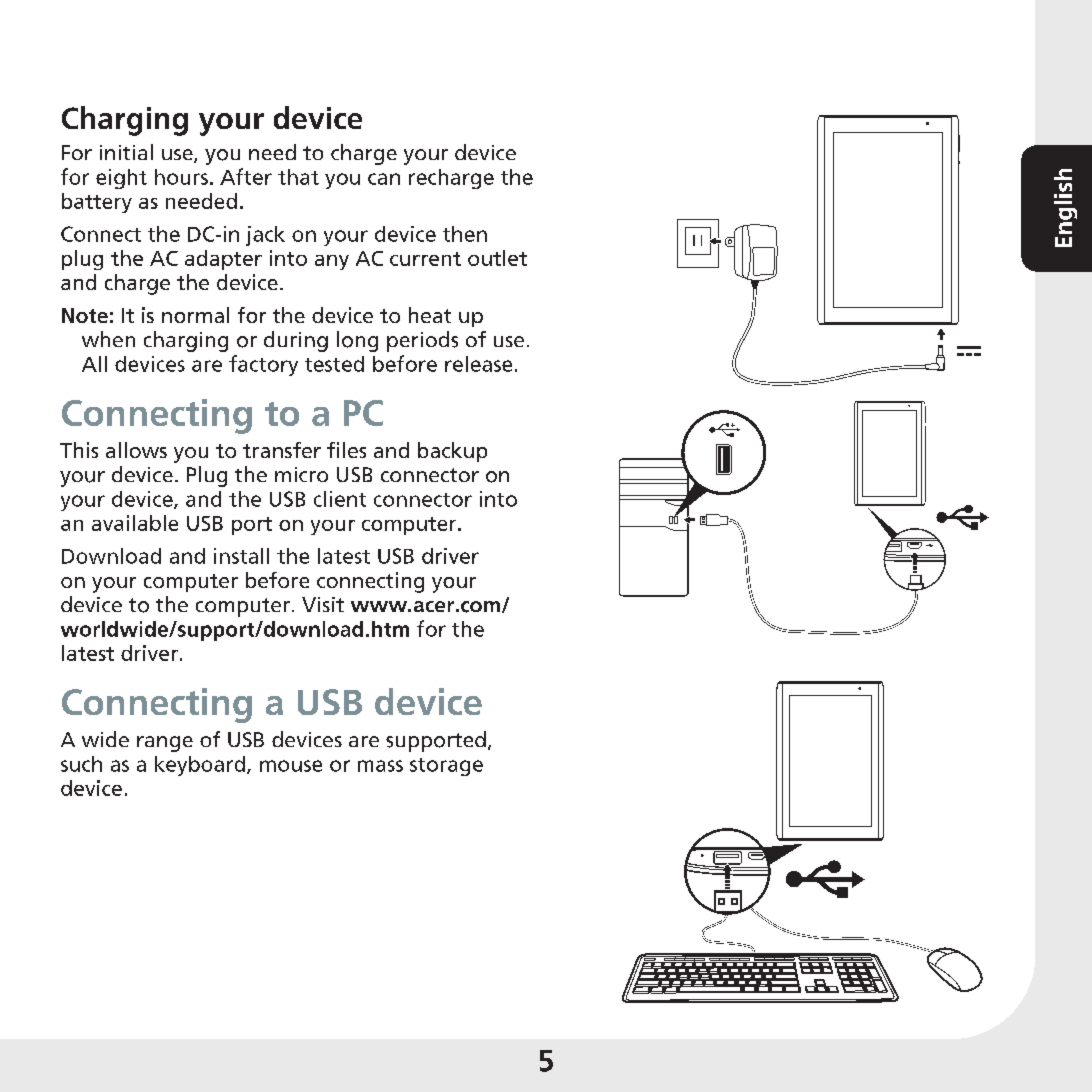 This screenshot has width=1092, height=1092. Describe the element at coordinates (121, 179) in the screenshot. I see `eight` at that location.
